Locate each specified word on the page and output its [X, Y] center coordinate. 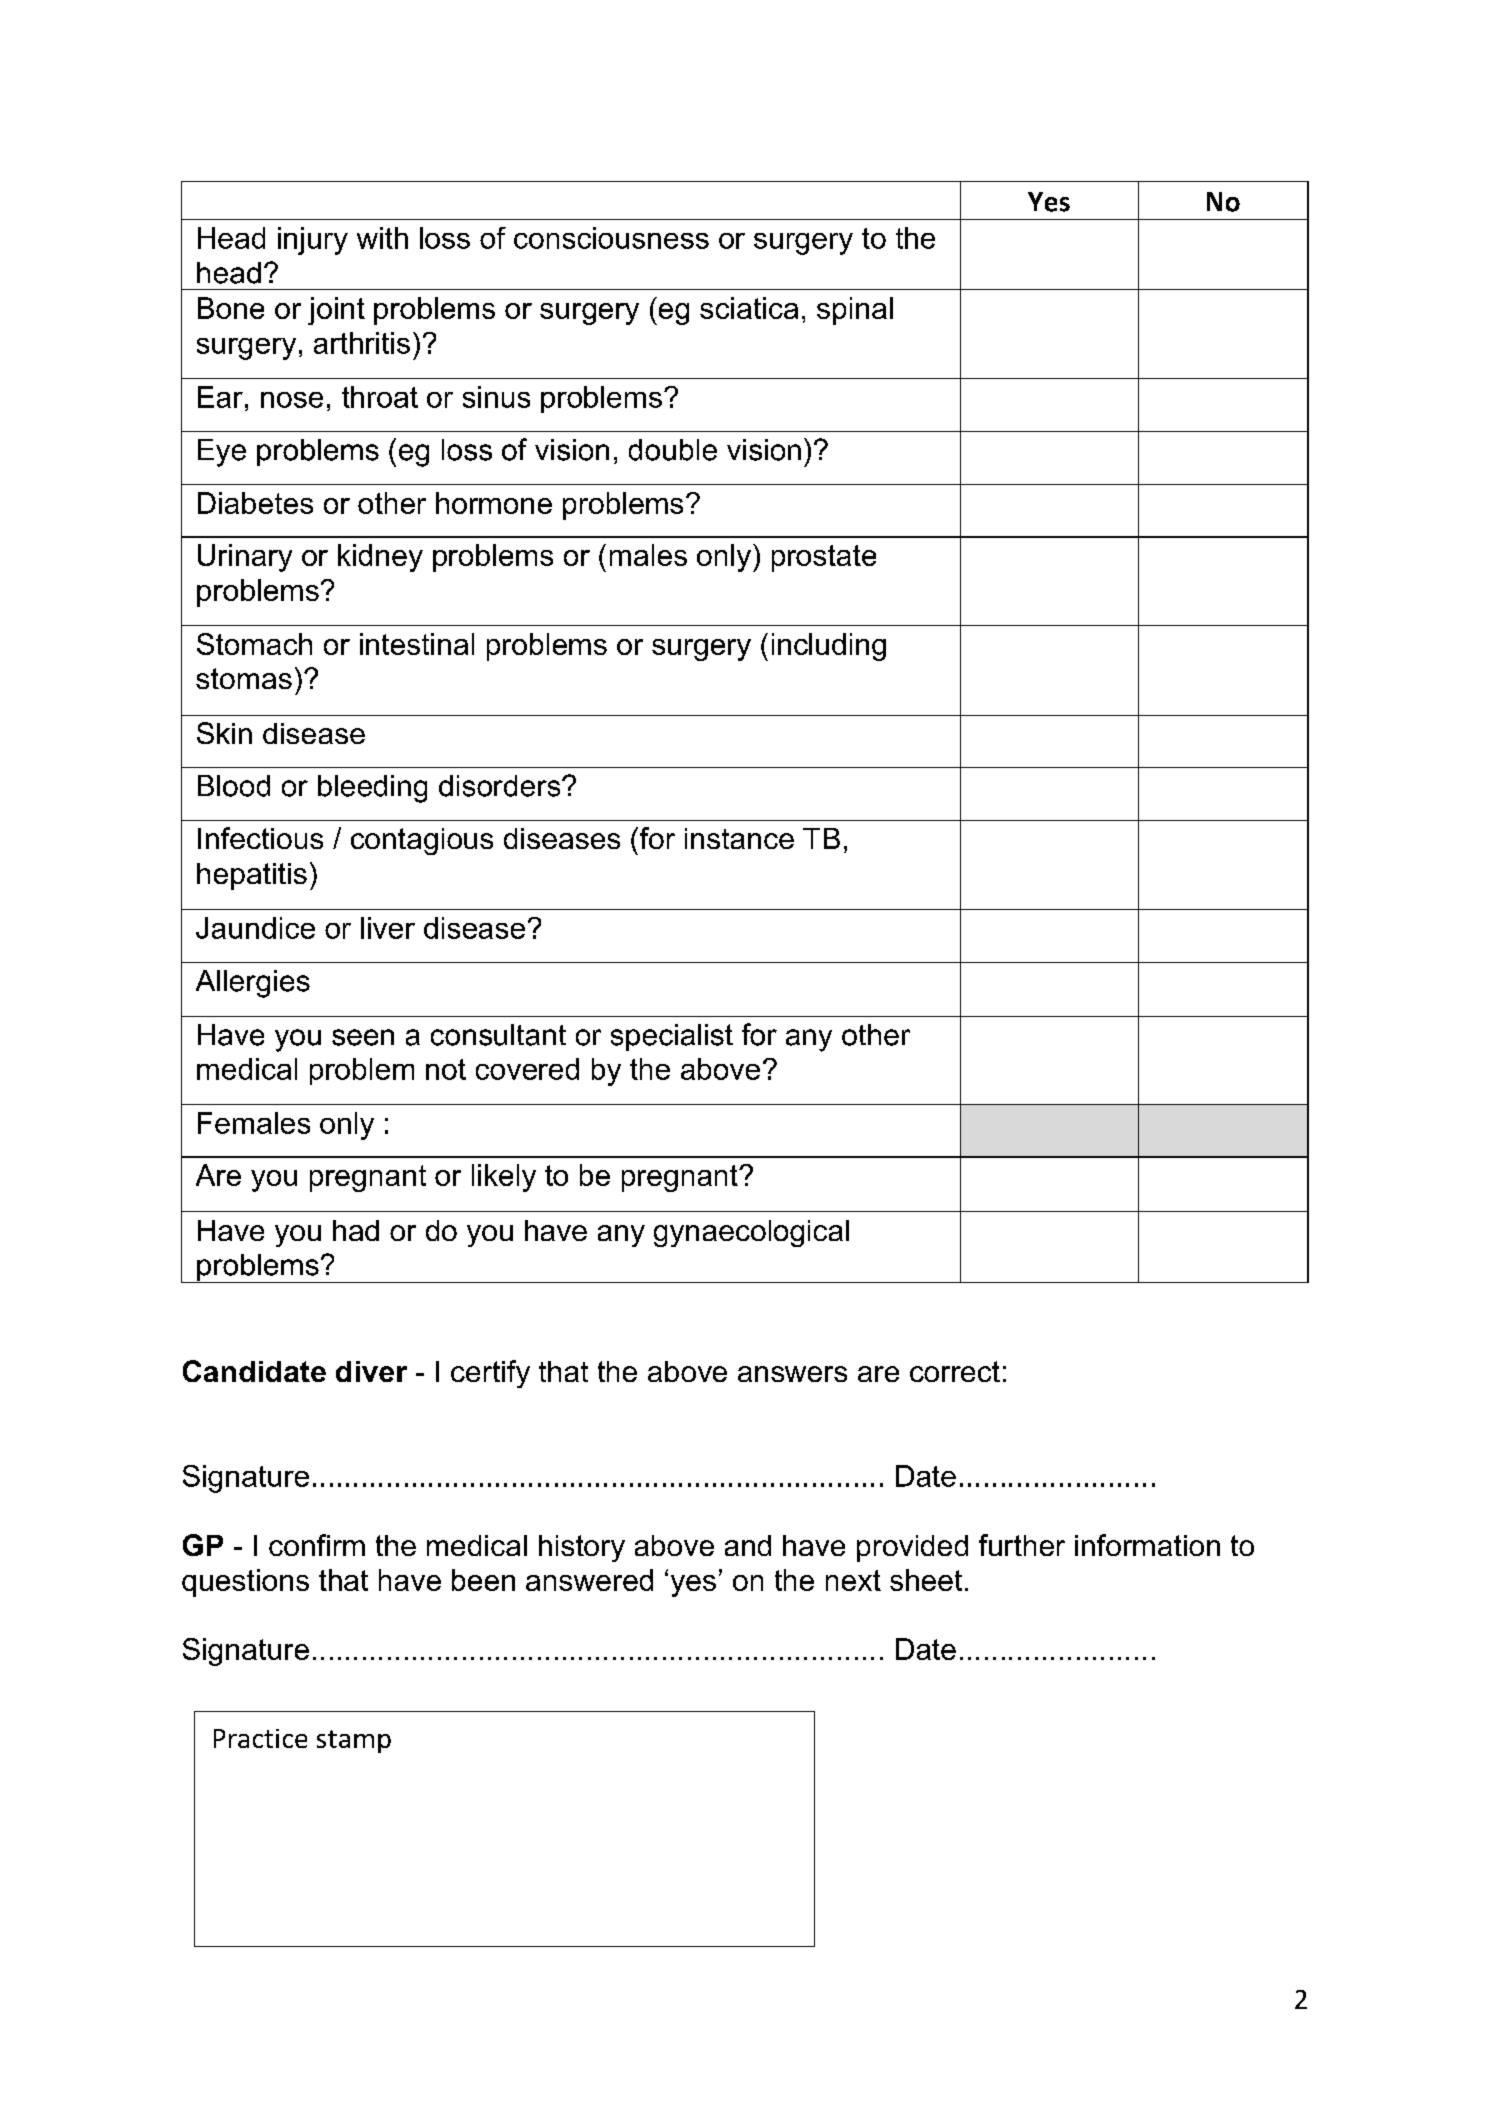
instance [739, 838]
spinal [855, 311]
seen [363, 1037]
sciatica [749, 308]
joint [336, 311]
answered [589, 1580]
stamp [354, 1741]
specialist [672, 1037]
